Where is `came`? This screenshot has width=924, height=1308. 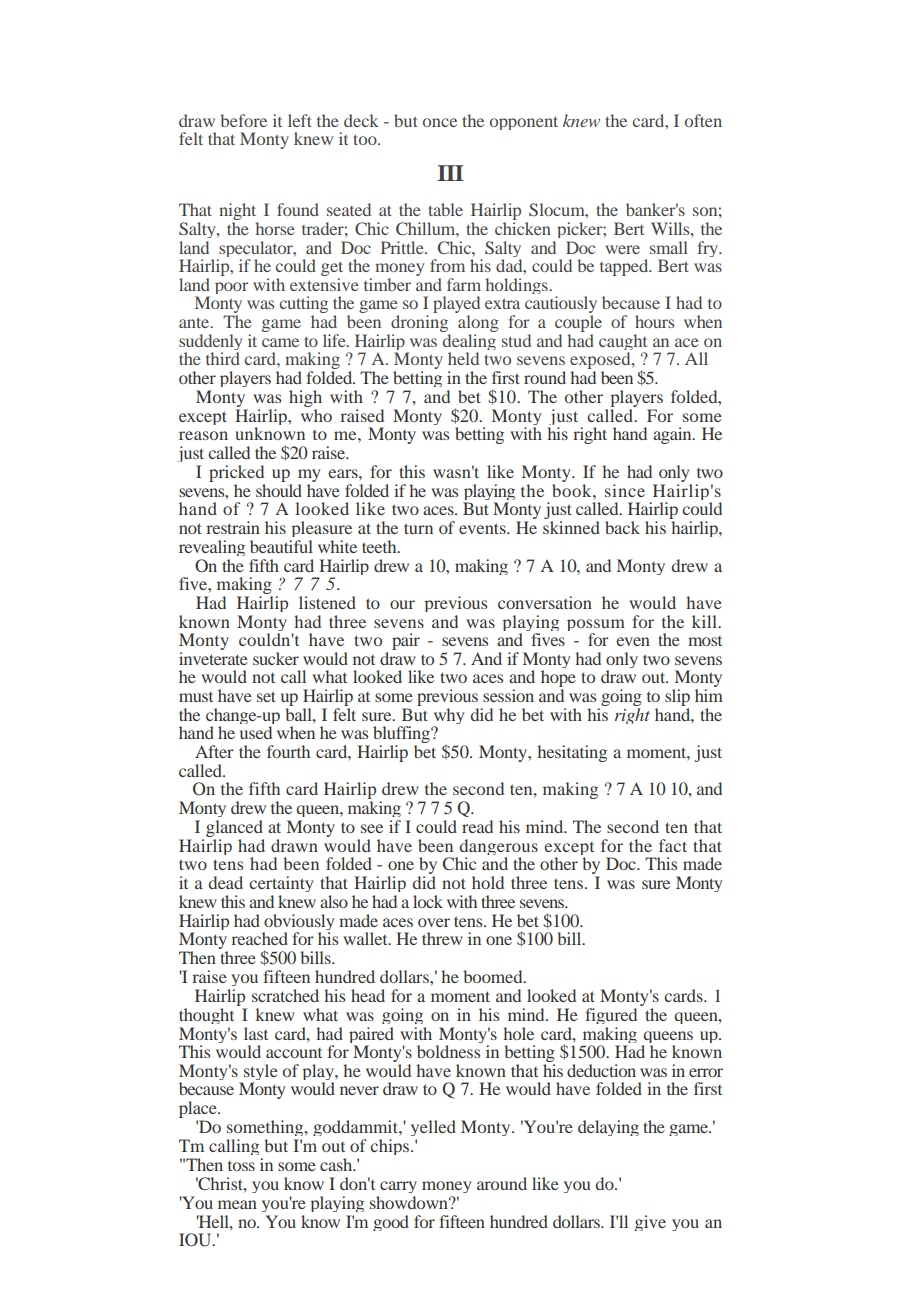 came is located at coordinates (280, 342).
